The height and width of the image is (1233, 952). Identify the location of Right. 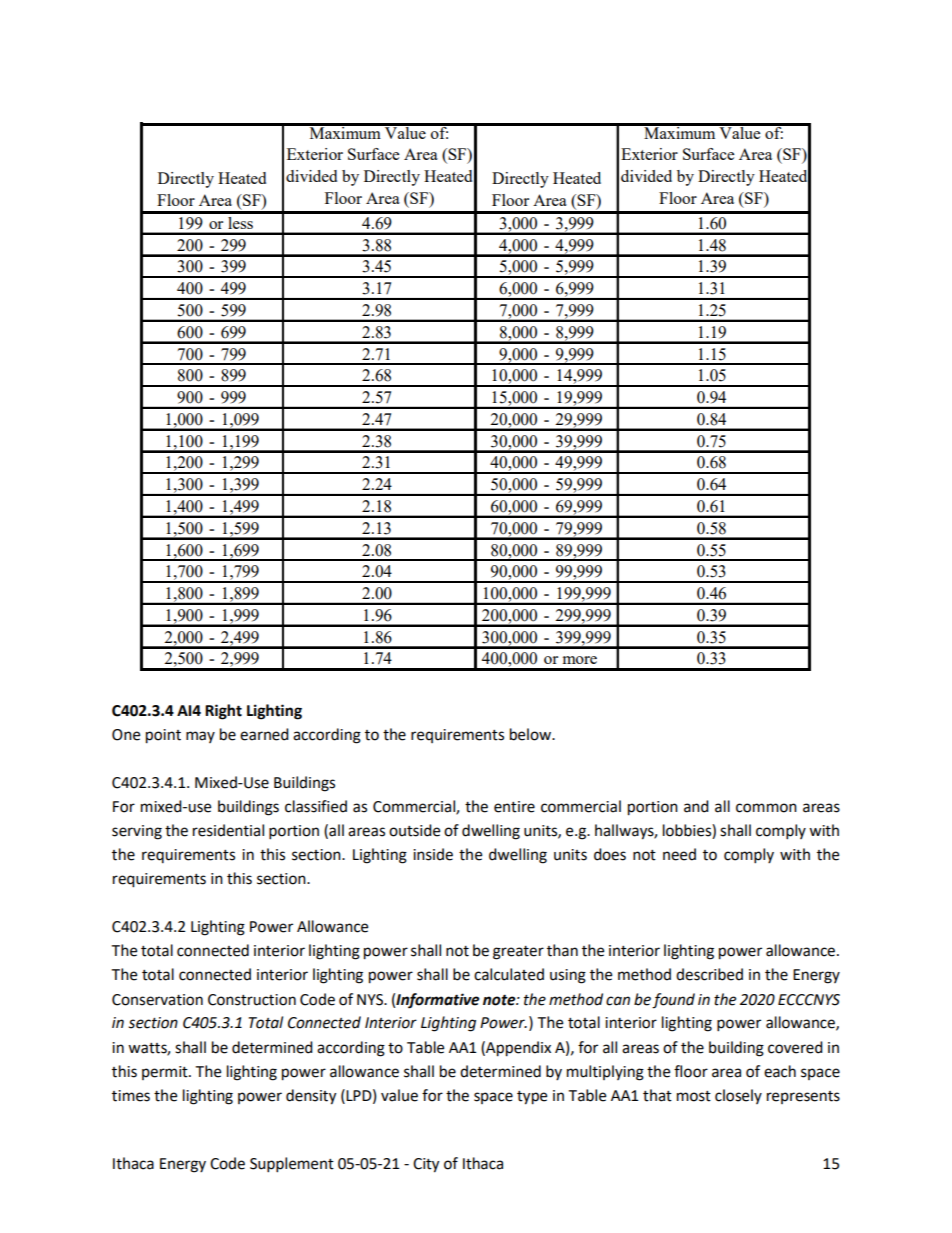
(223, 712).
